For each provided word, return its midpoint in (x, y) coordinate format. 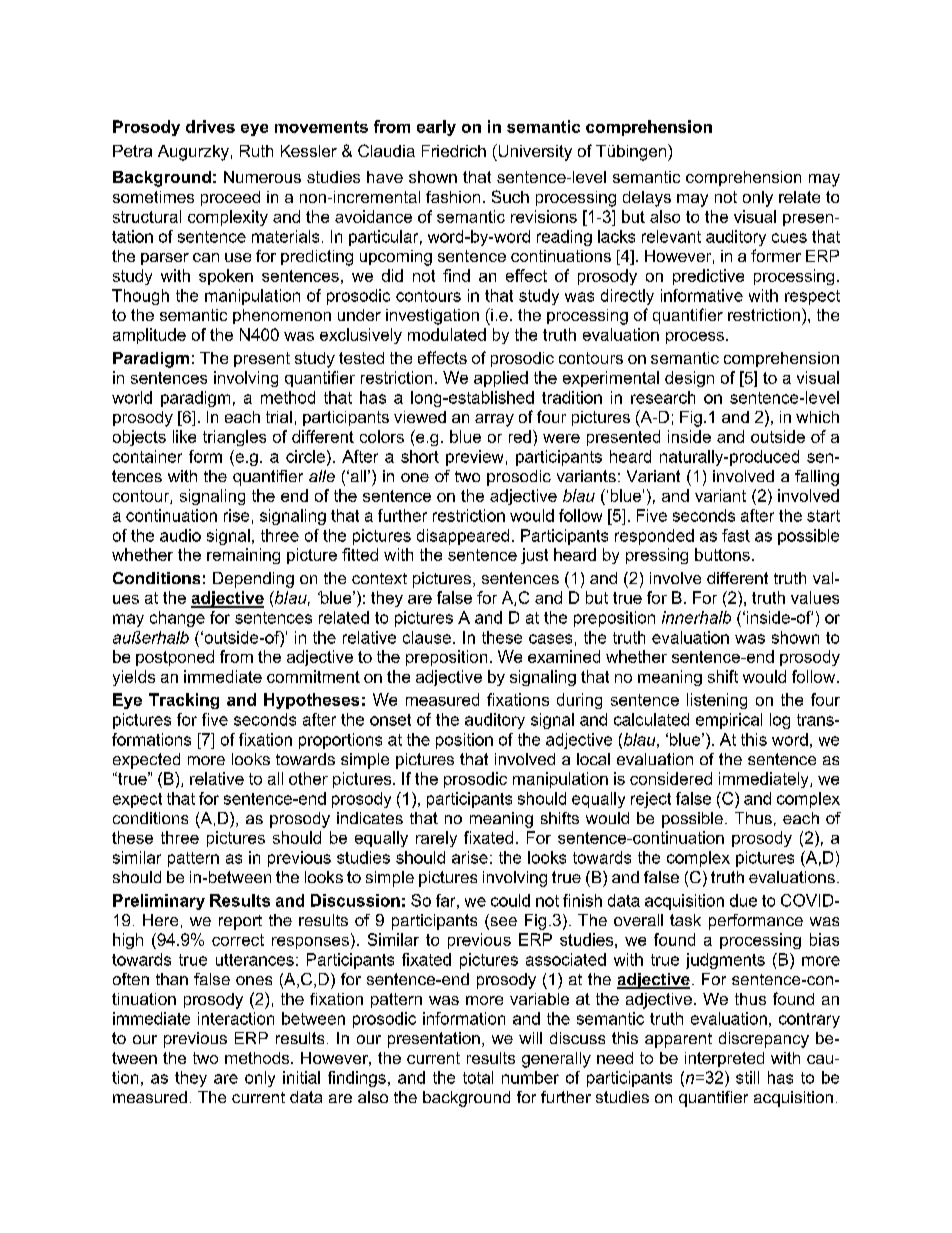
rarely (436, 839)
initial (301, 1077)
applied (501, 379)
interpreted (724, 1059)
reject (651, 800)
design (689, 379)
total (478, 1077)
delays (647, 199)
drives (210, 126)
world (132, 397)
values (815, 597)
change (177, 619)
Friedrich (454, 151)
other (308, 778)
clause (427, 637)
